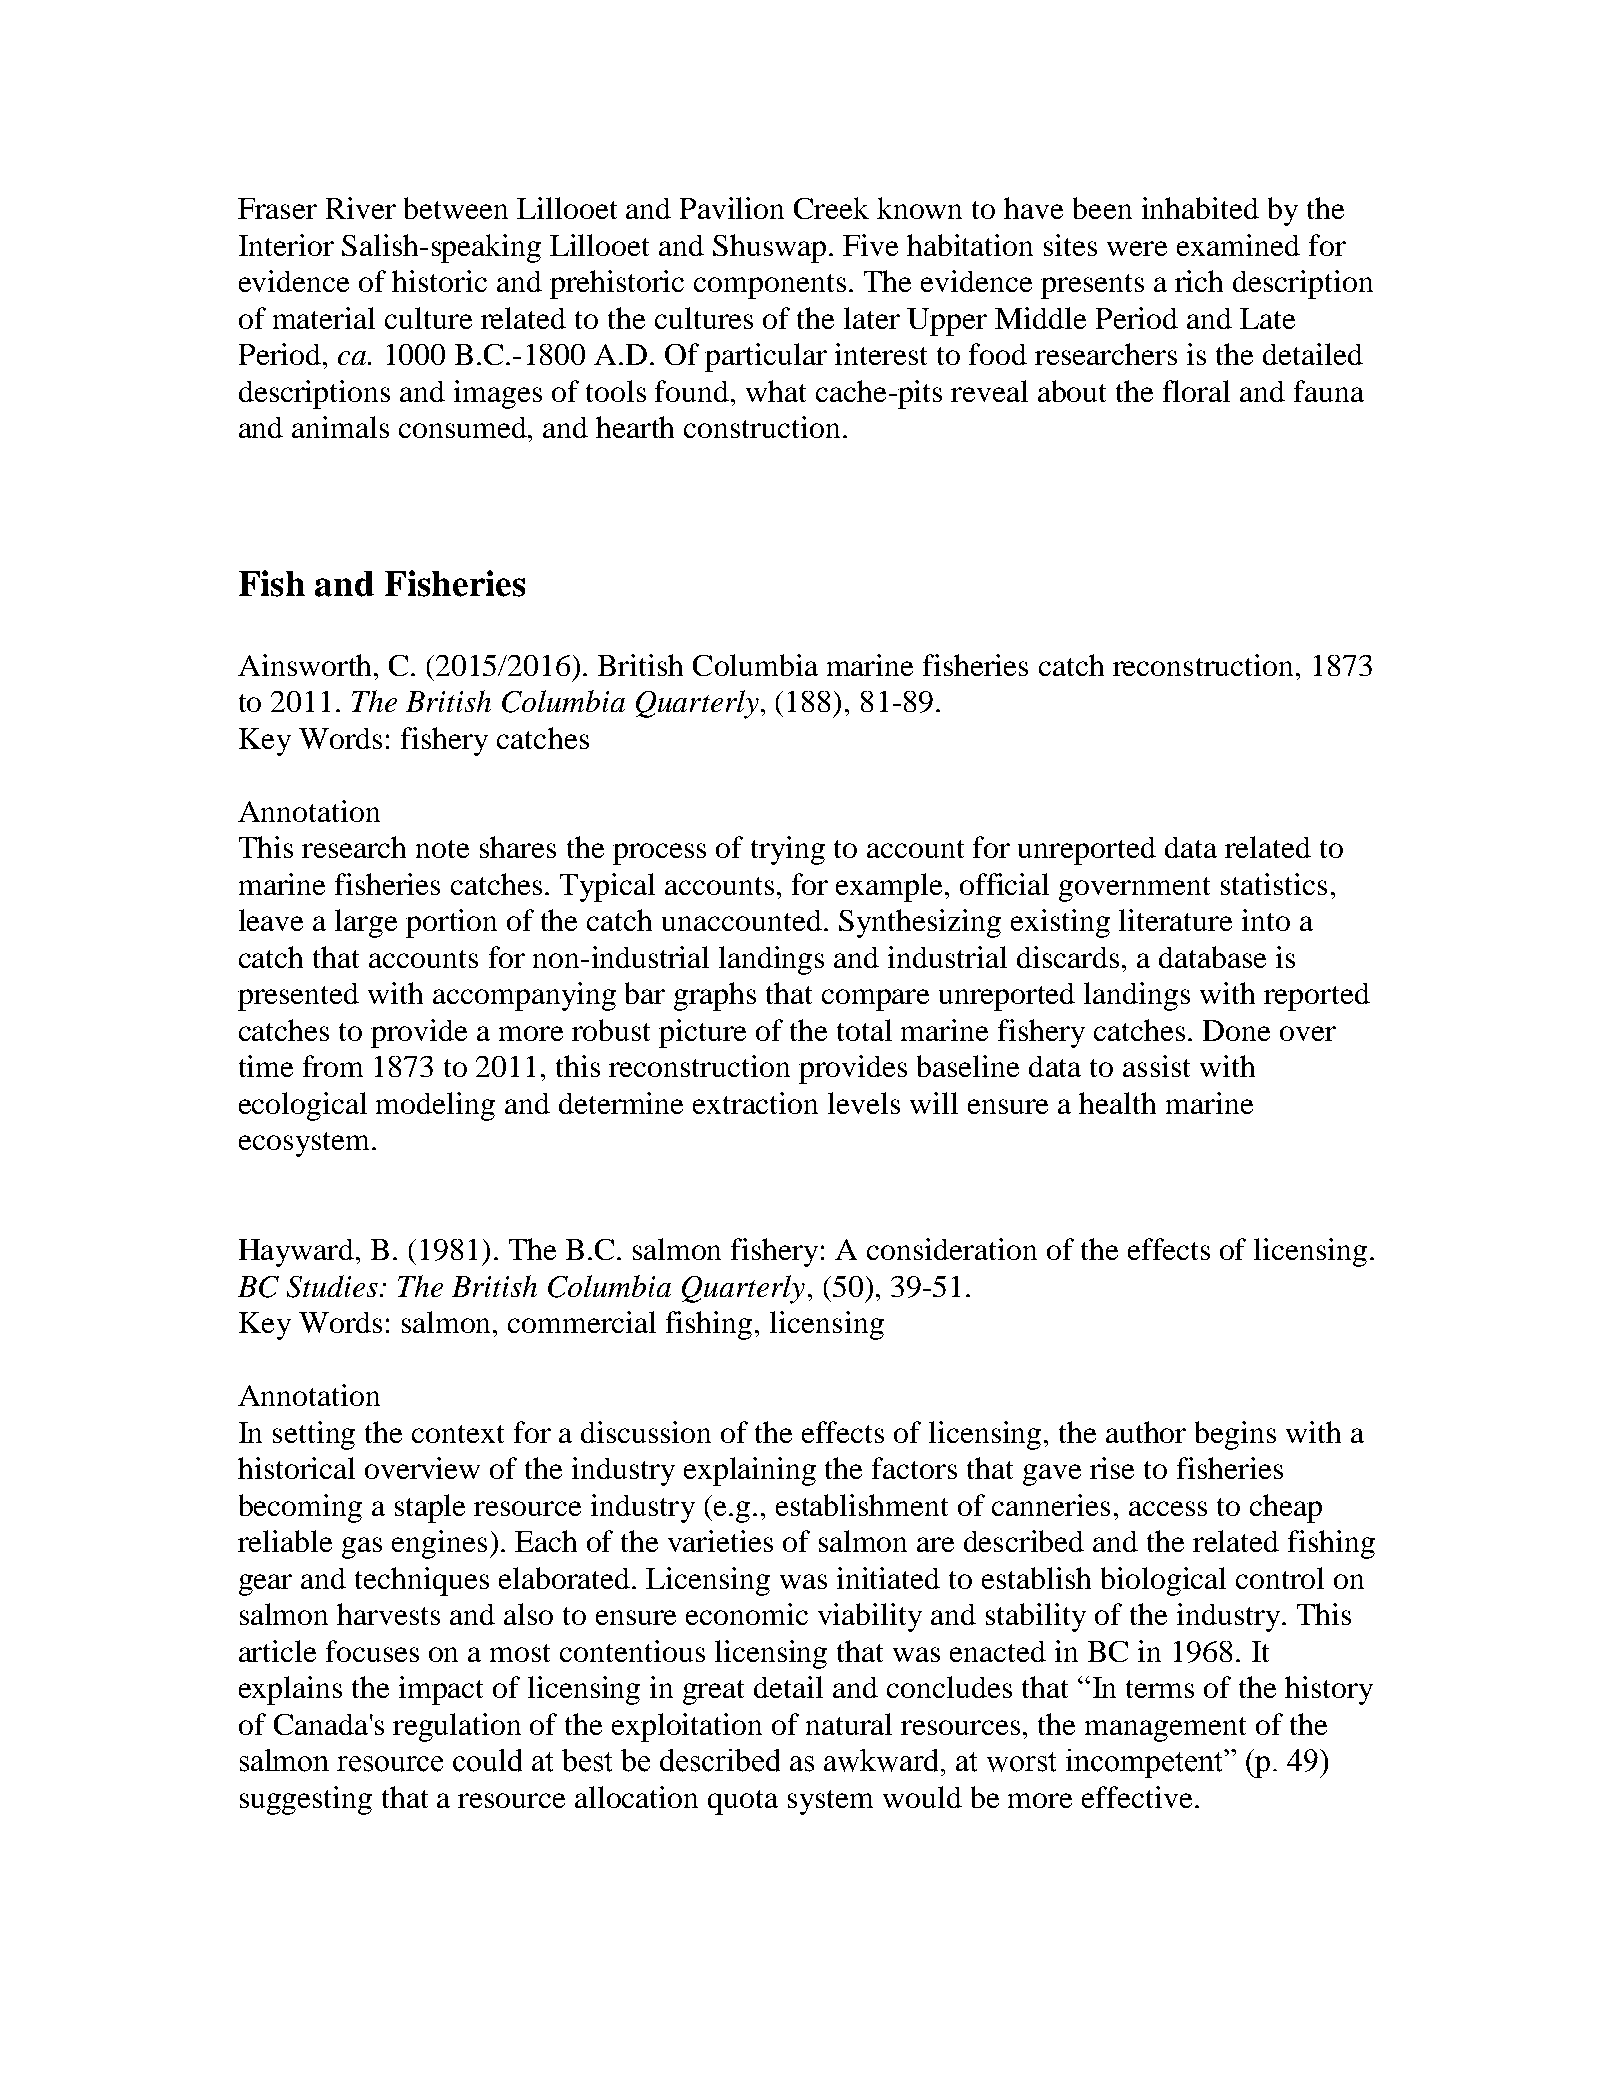 This image has width=1620, height=2096. I want to click on components, so click(770, 286).
